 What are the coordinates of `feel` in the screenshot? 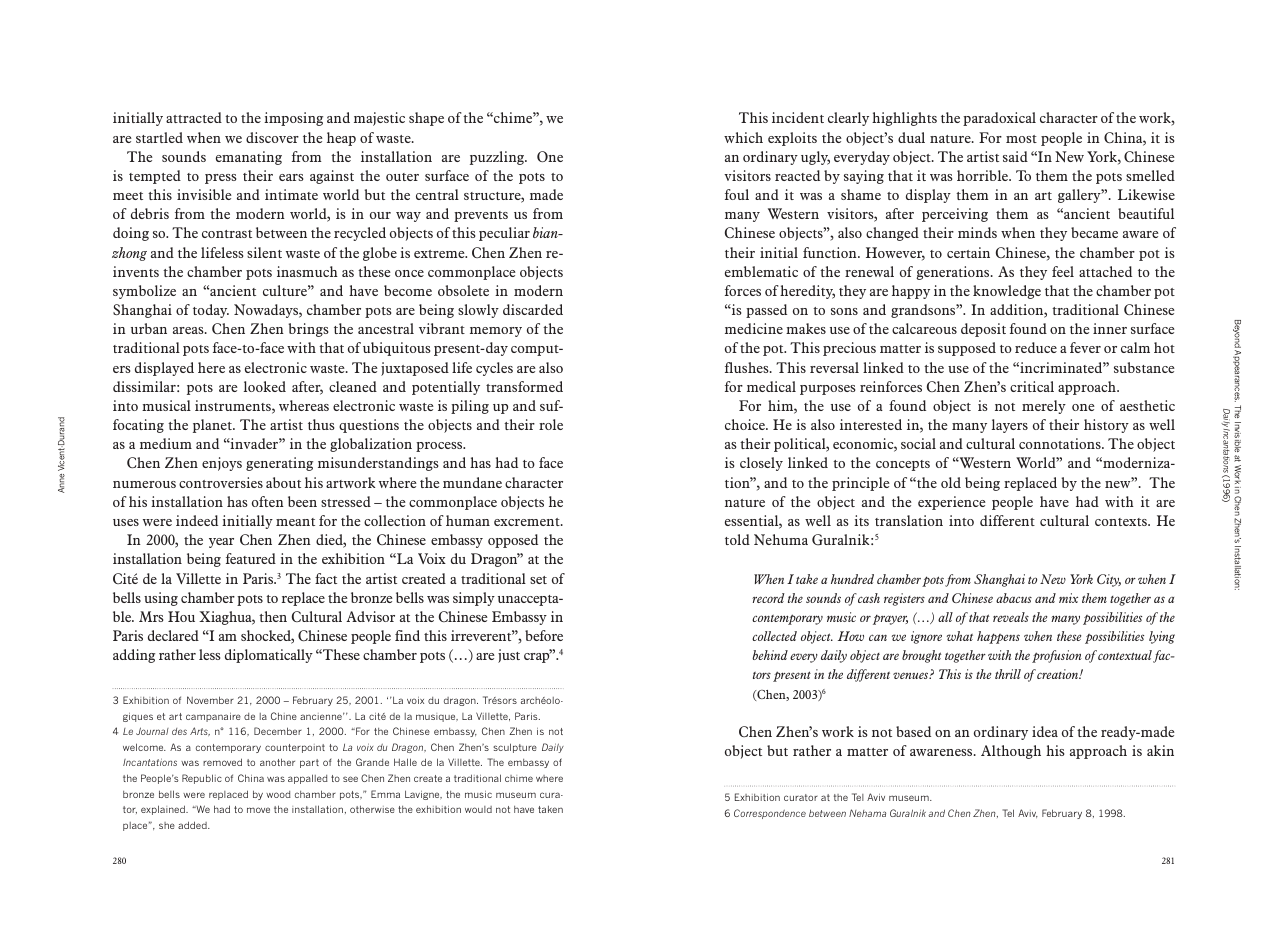 It's located at (1063, 271).
